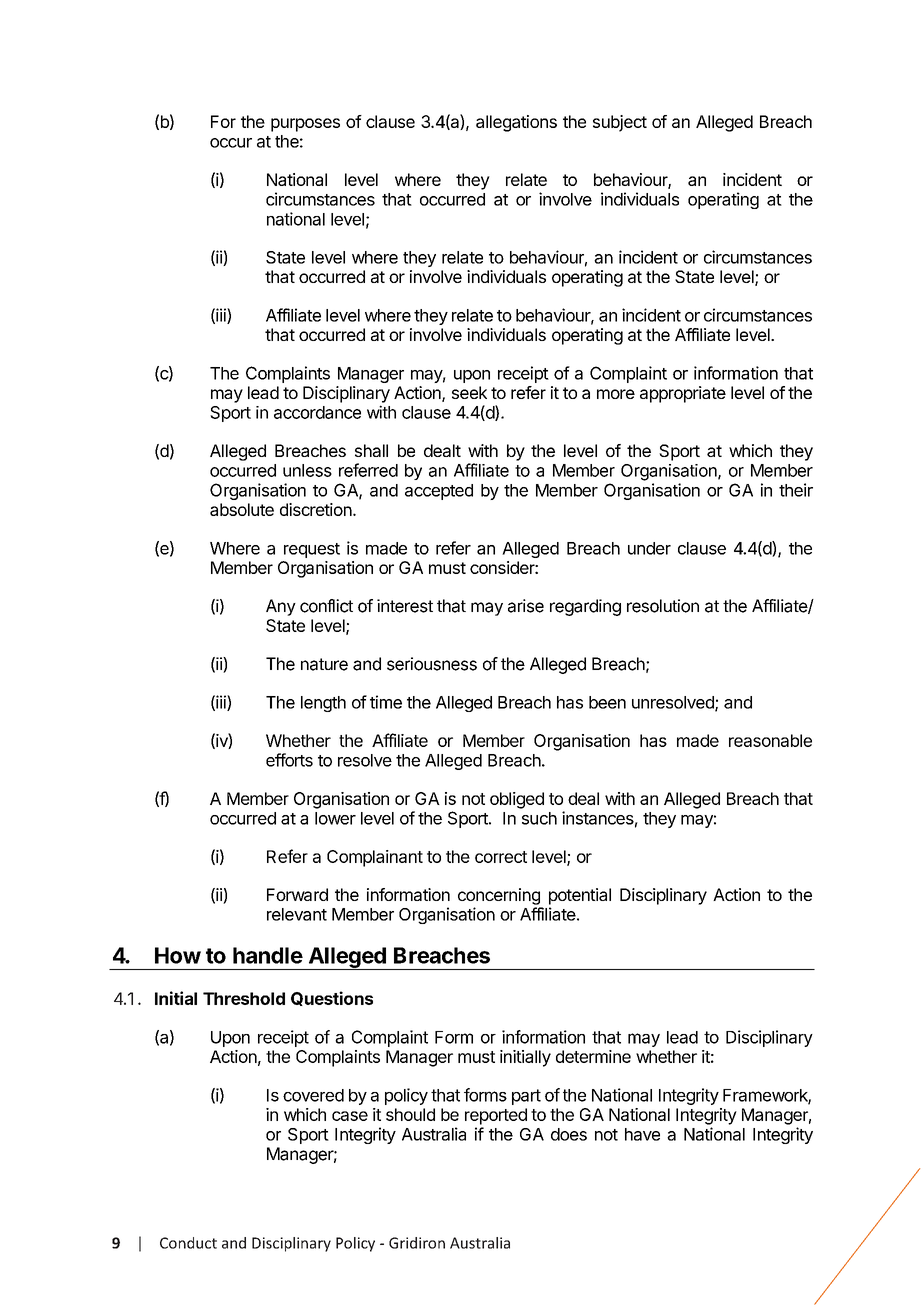 The width and height of the screenshot is (924, 1308). What do you see at coordinates (770, 740) in the screenshot?
I see `reasonable` at bounding box center [770, 740].
